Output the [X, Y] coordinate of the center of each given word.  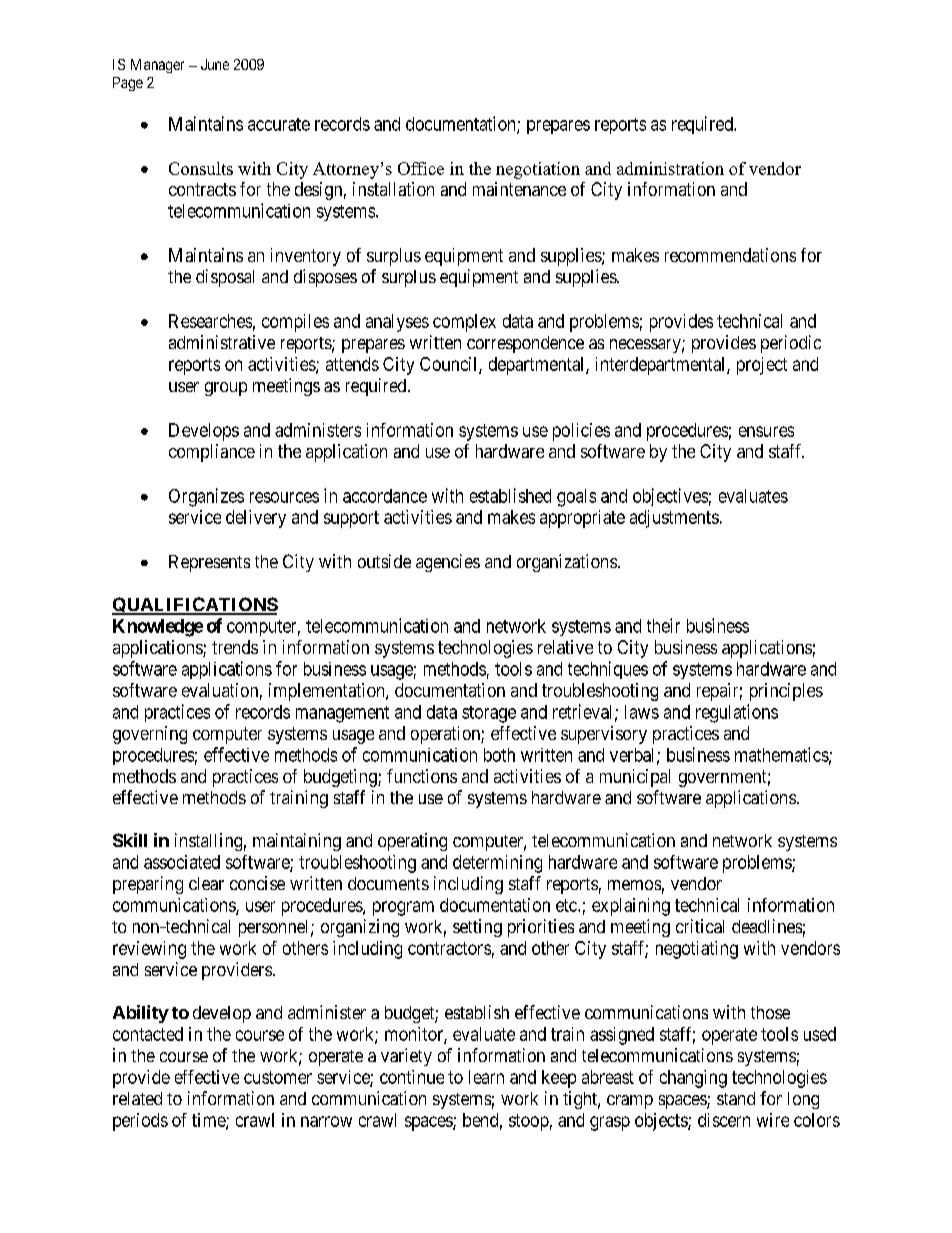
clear [206, 883]
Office [421, 168]
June [215, 64]
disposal [225, 278]
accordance [385, 496]
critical [700, 926]
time [209, 1121]
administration [670, 168]
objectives [670, 497]
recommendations [730, 255]
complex [464, 323]
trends [235, 647]
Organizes [206, 497]
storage [489, 714]
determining [497, 864]
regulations [737, 713]
